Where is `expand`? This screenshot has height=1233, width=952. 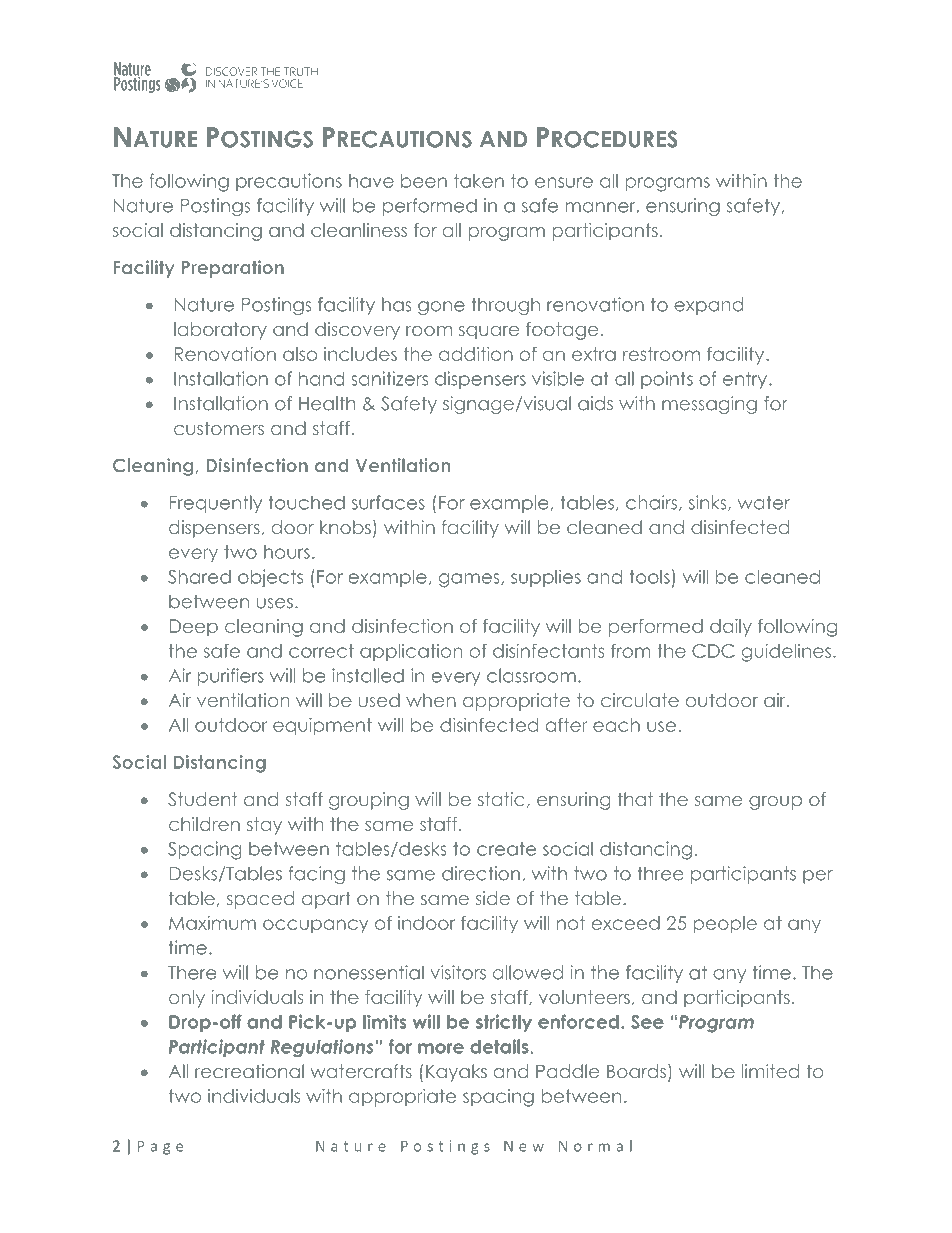 expand is located at coordinates (708, 306).
